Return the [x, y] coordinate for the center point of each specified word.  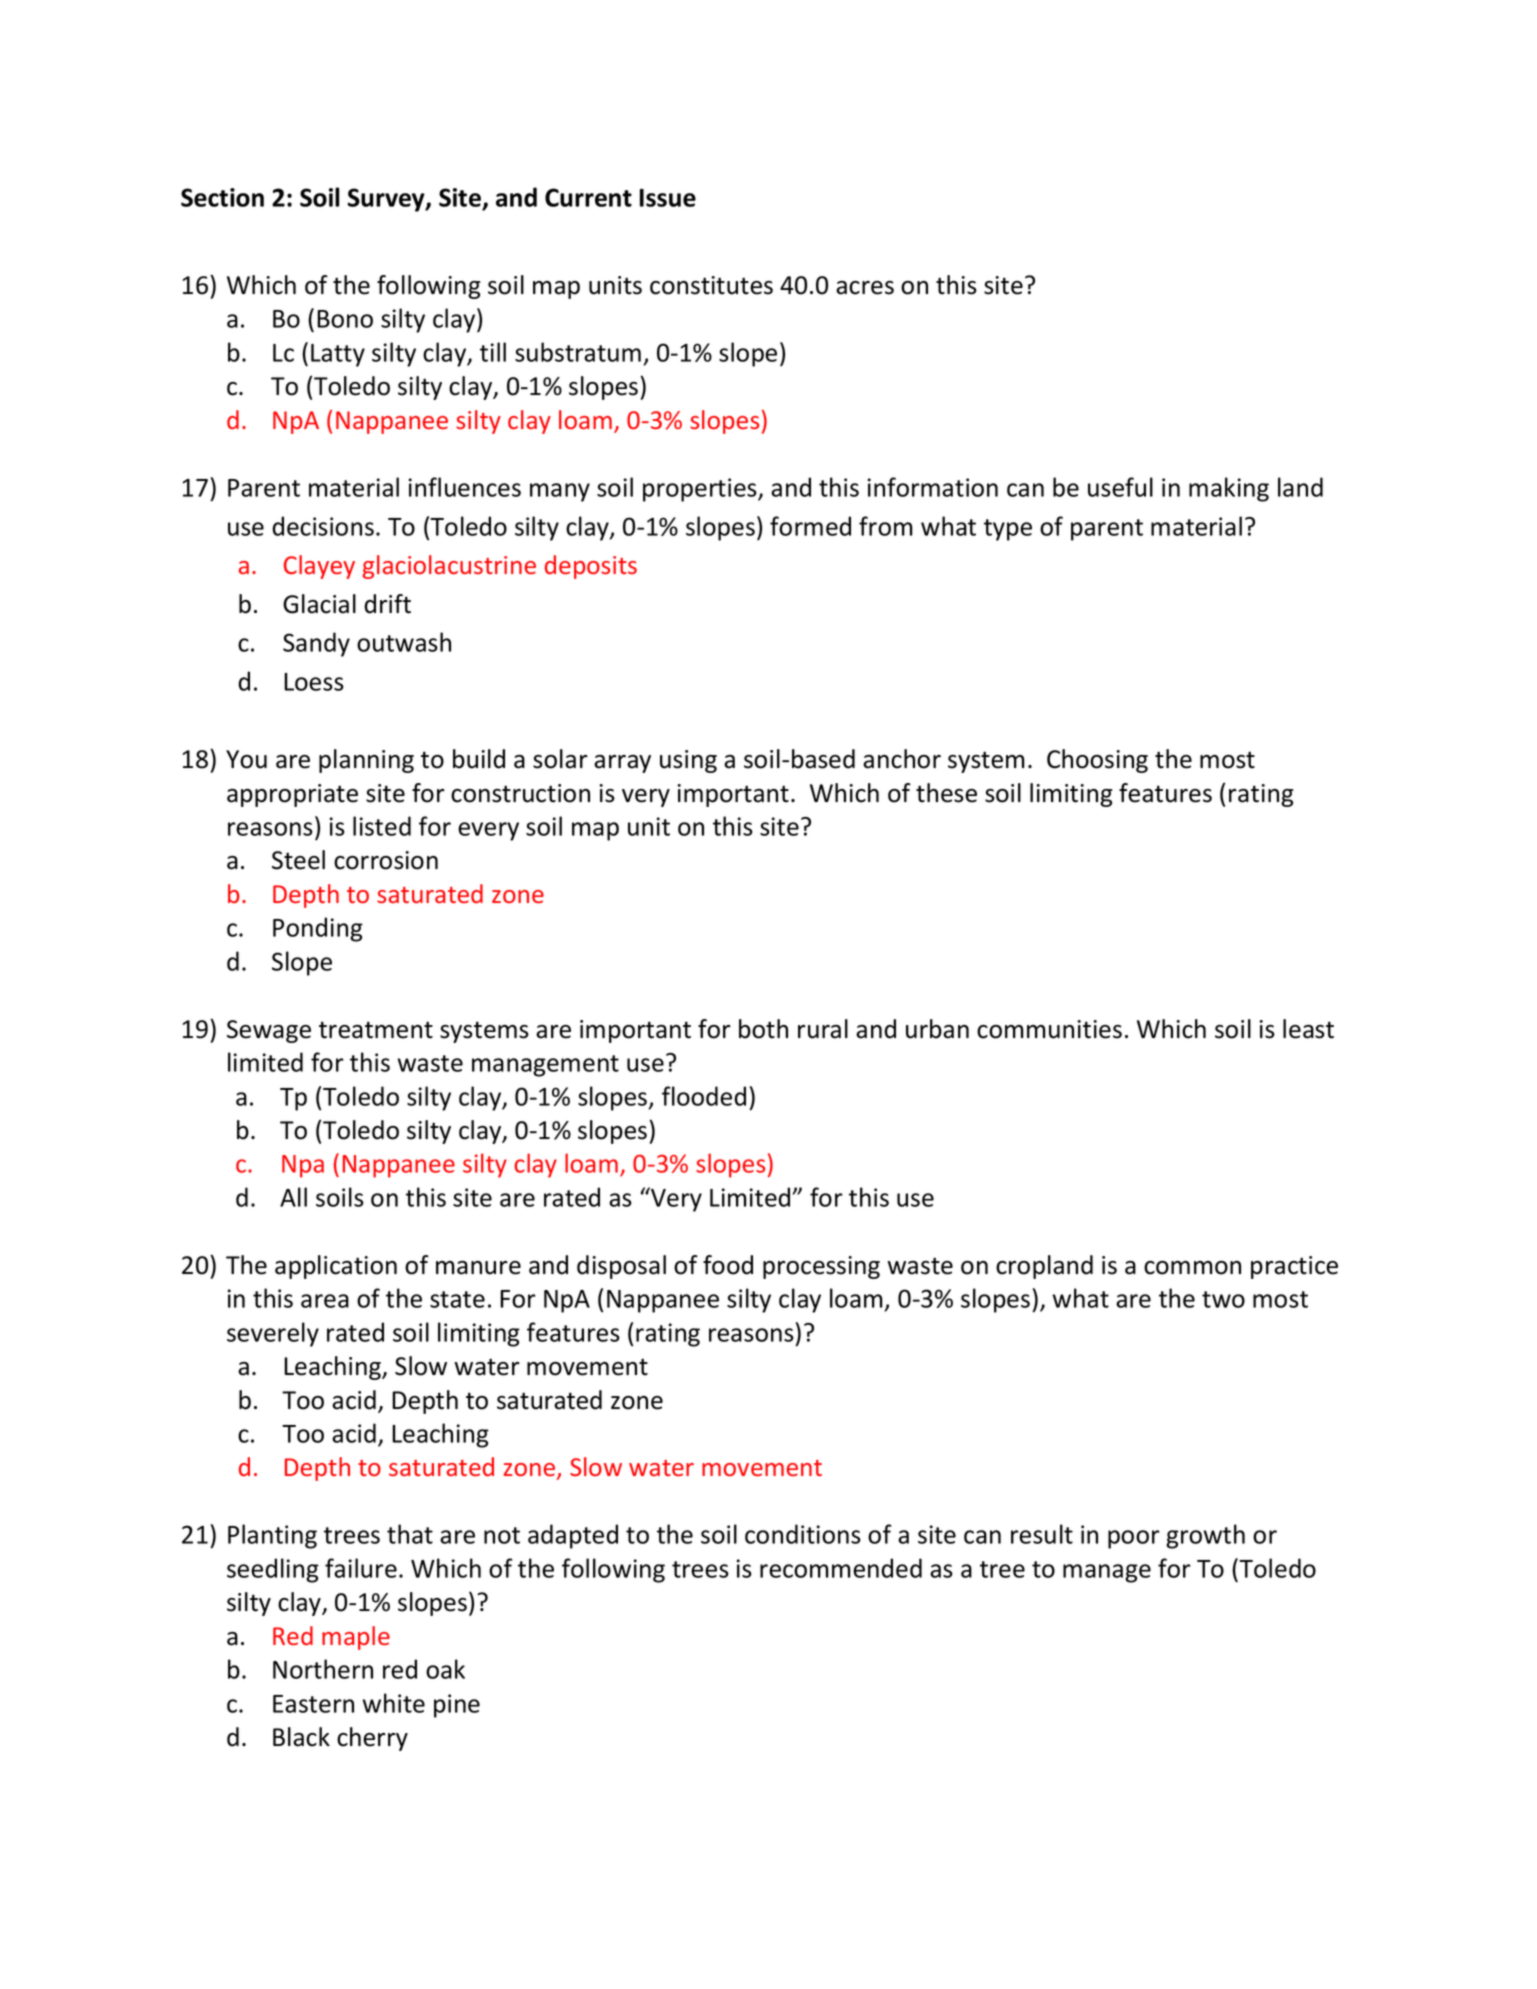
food [728, 1265]
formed [810, 526]
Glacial [319, 604]
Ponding [318, 929]
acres [865, 288]
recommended [841, 1568]
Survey [387, 200]
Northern [323, 1669]
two [1223, 1299]
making [1229, 489]
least [1308, 1029]
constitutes [711, 285]
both [763, 1029]
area [325, 1301]
